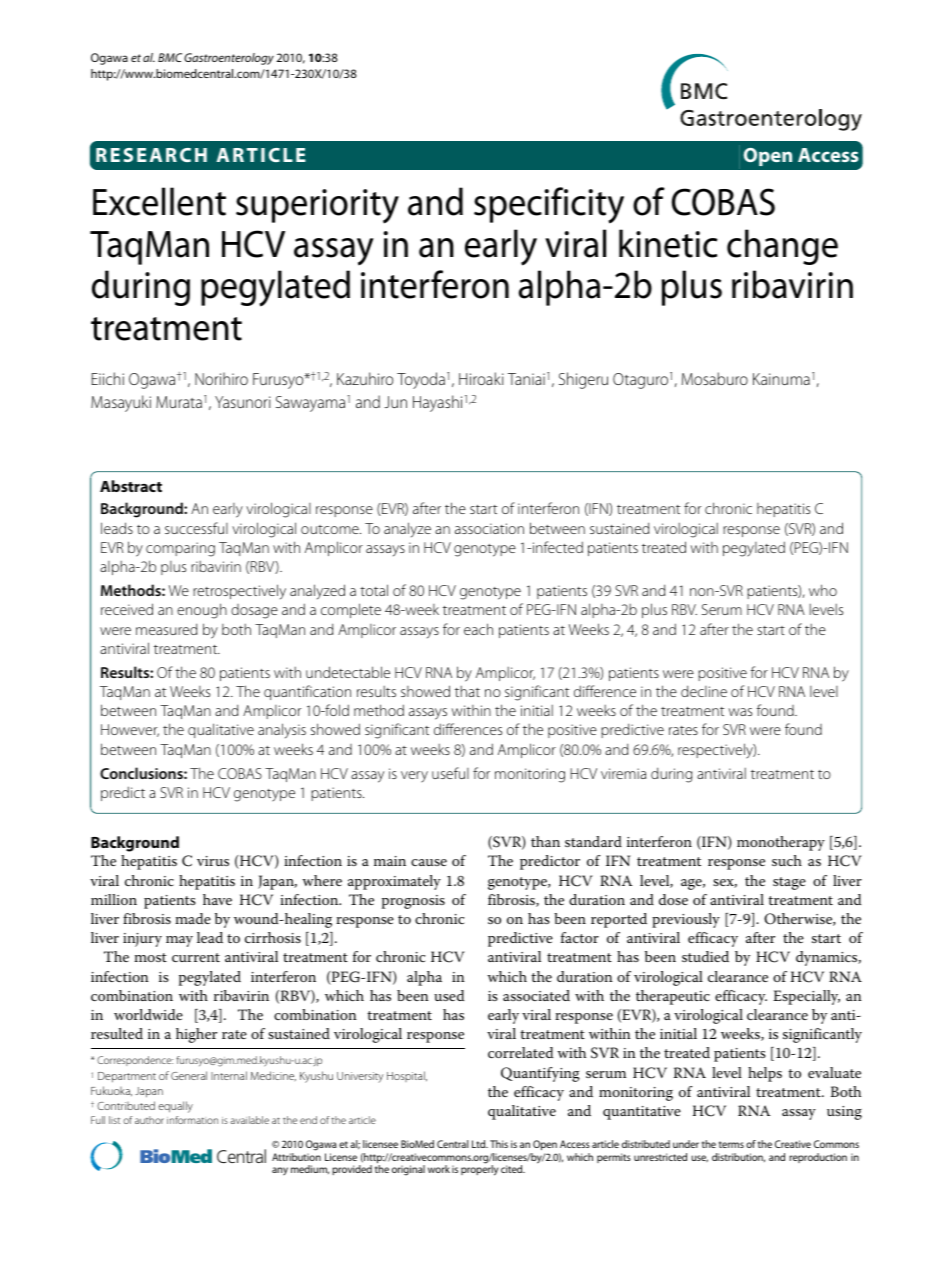  I want to click on change, so click(782, 247).
